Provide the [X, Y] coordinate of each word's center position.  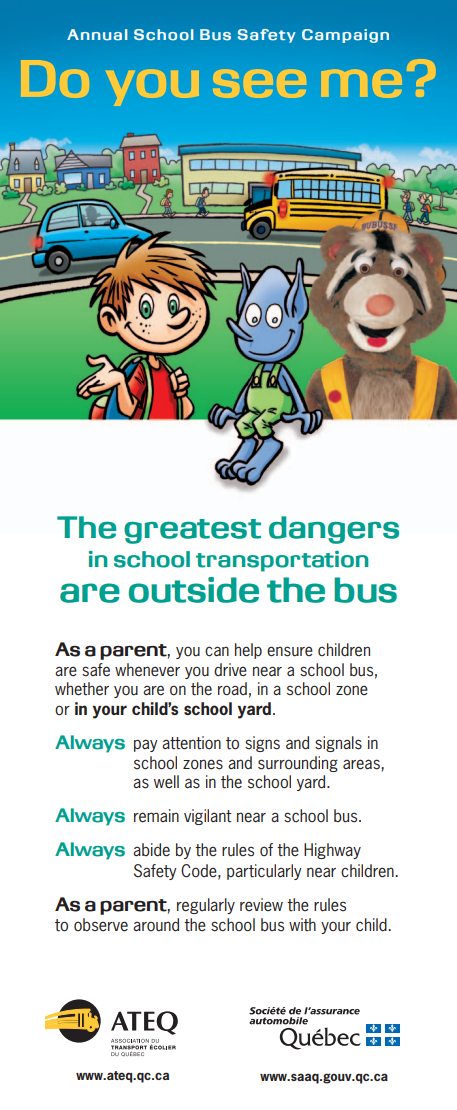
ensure [290, 651]
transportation [282, 561]
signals [338, 744]
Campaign [345, 36]
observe [101, 925]
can [217, 651]
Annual [97, 35]
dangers [334, 530]
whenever [147, 670]
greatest [192, 531]
